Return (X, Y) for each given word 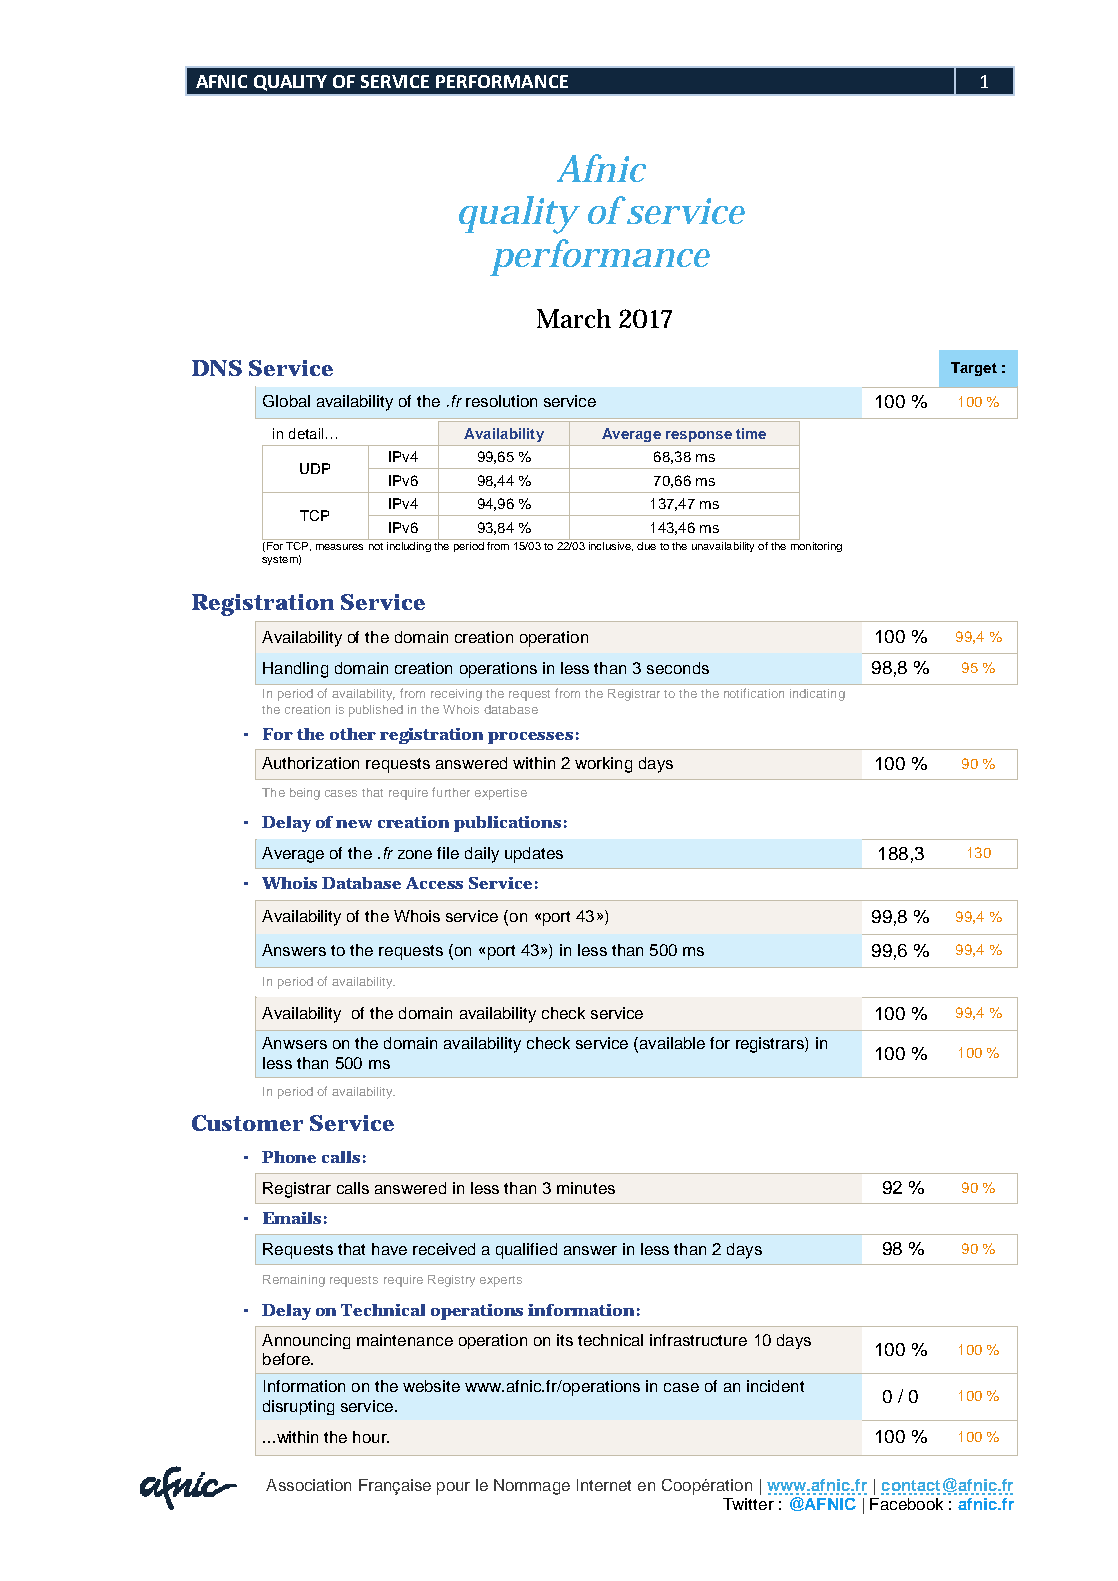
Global (286, 401)
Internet (604, 1485)
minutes (586, 1188)
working (603, 765)
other (353, 734)
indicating (817, 695)
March (574, 318)
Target (974, 369)
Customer (247, 1123)
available (671, 1044)
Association (308, 1485)
